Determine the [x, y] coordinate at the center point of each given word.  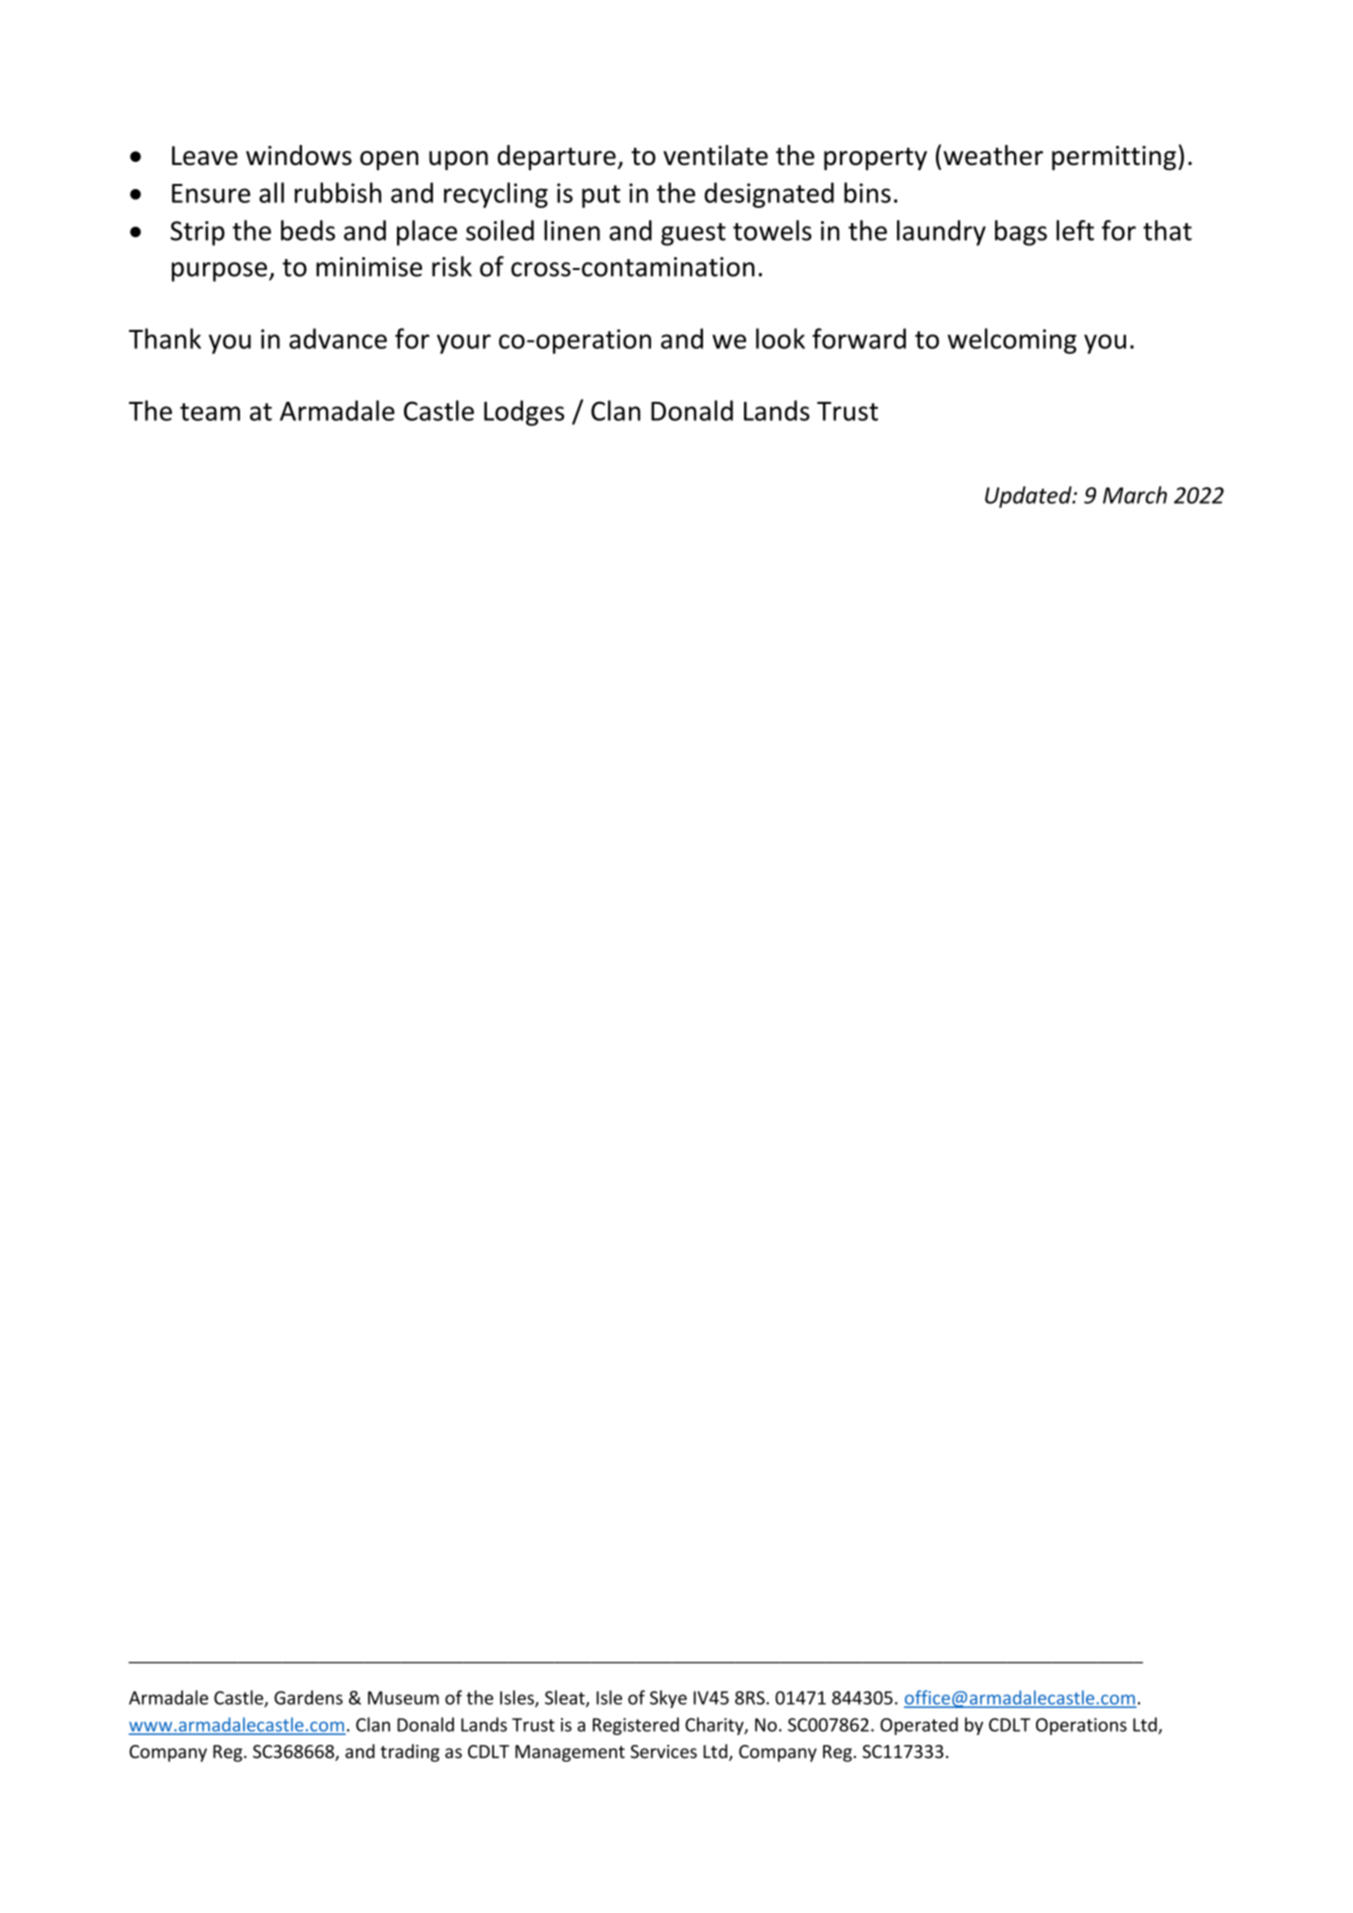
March [1135, 495]
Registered [636, 1726]
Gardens [308, 1697]
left [1075, 230]
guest [693, 234]
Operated [919, 1726]
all [271, 192]
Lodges [524, 413]
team [210, 412]
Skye [668, 1699]
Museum [403, 1698]
